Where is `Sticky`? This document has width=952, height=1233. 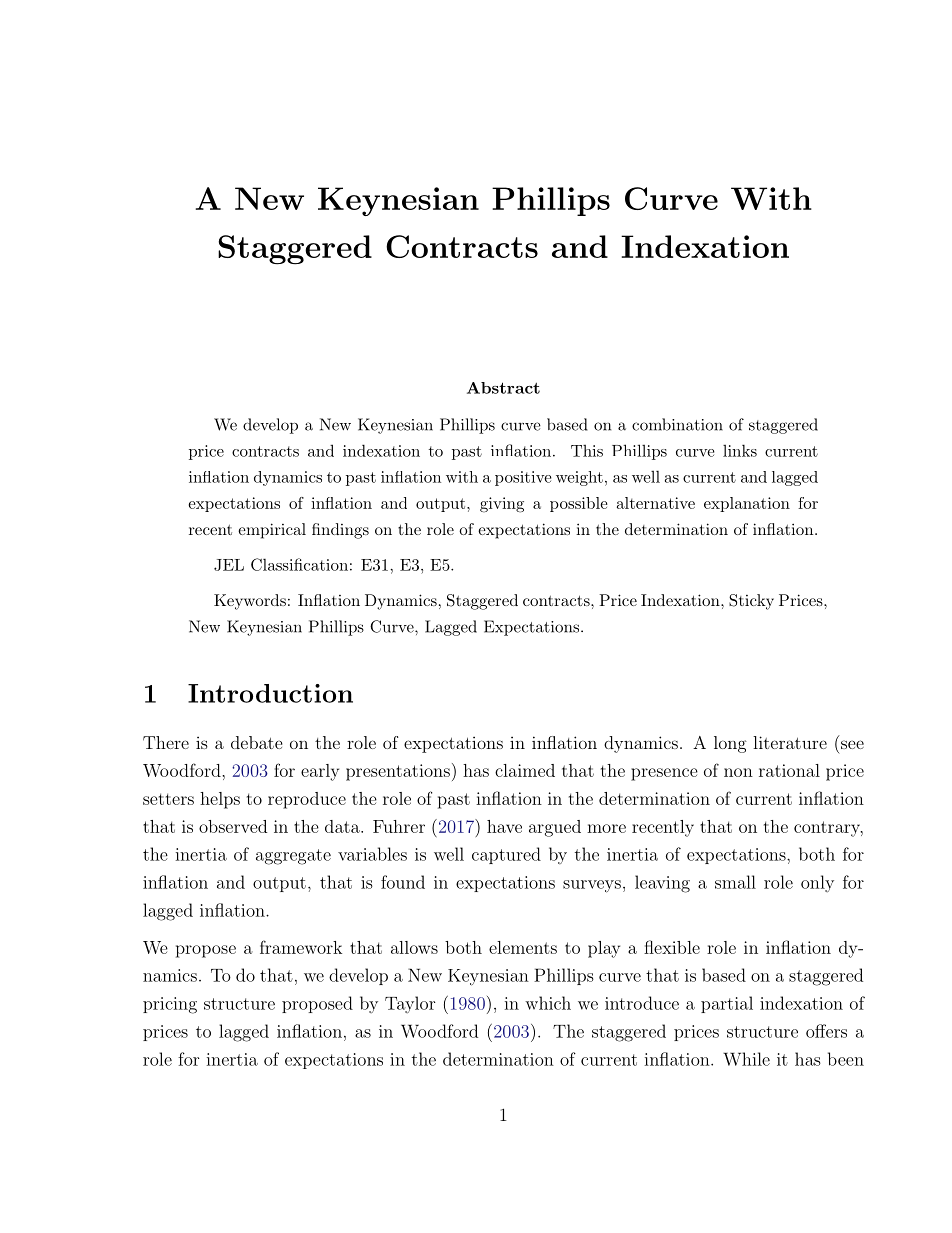
Sticky is located at coordinates (751, 602).
